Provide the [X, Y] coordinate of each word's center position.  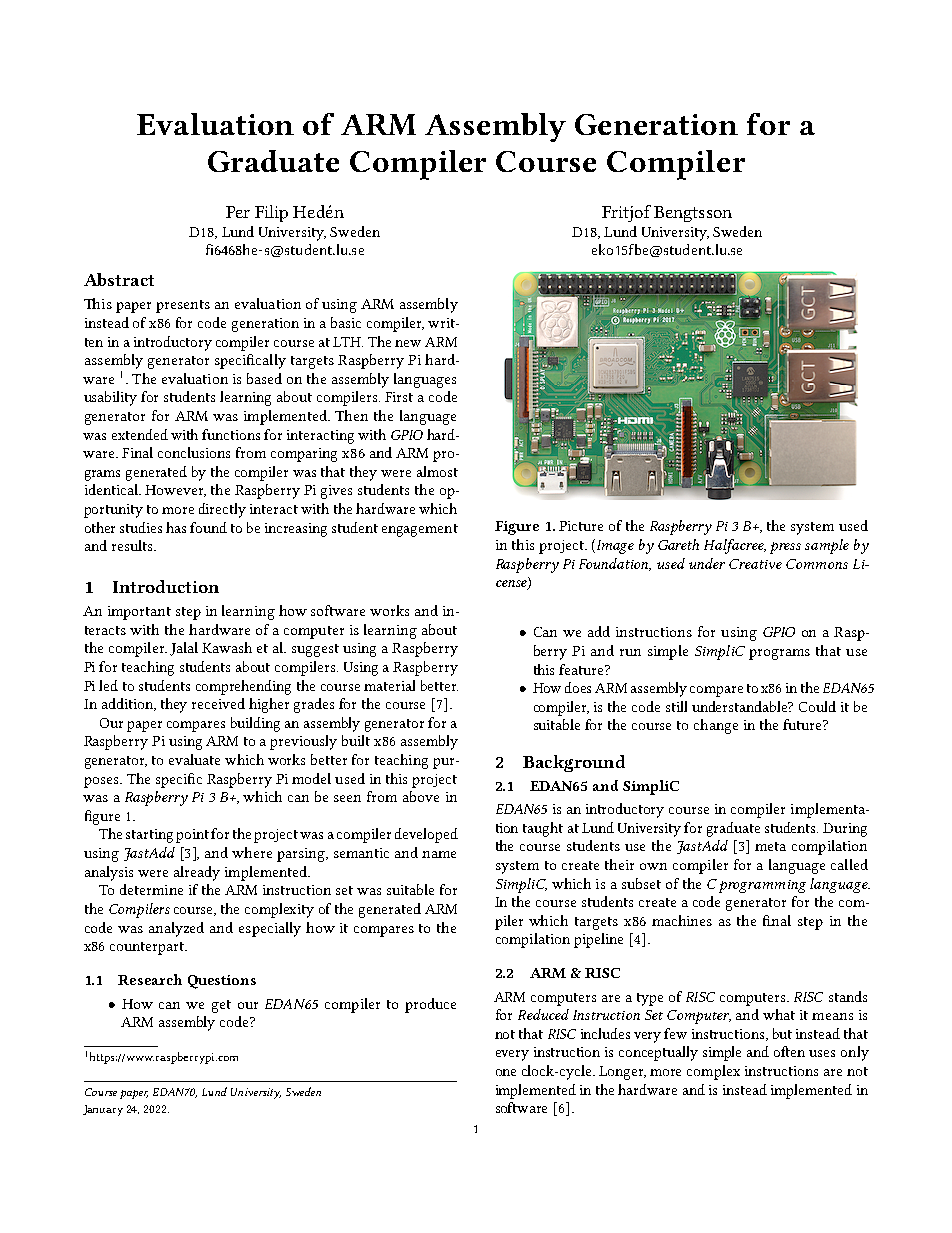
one [506, 1072]
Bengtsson [693, 214]
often [789, 1051]
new [408, 343]
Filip [271, 213]
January [103, 1110]
